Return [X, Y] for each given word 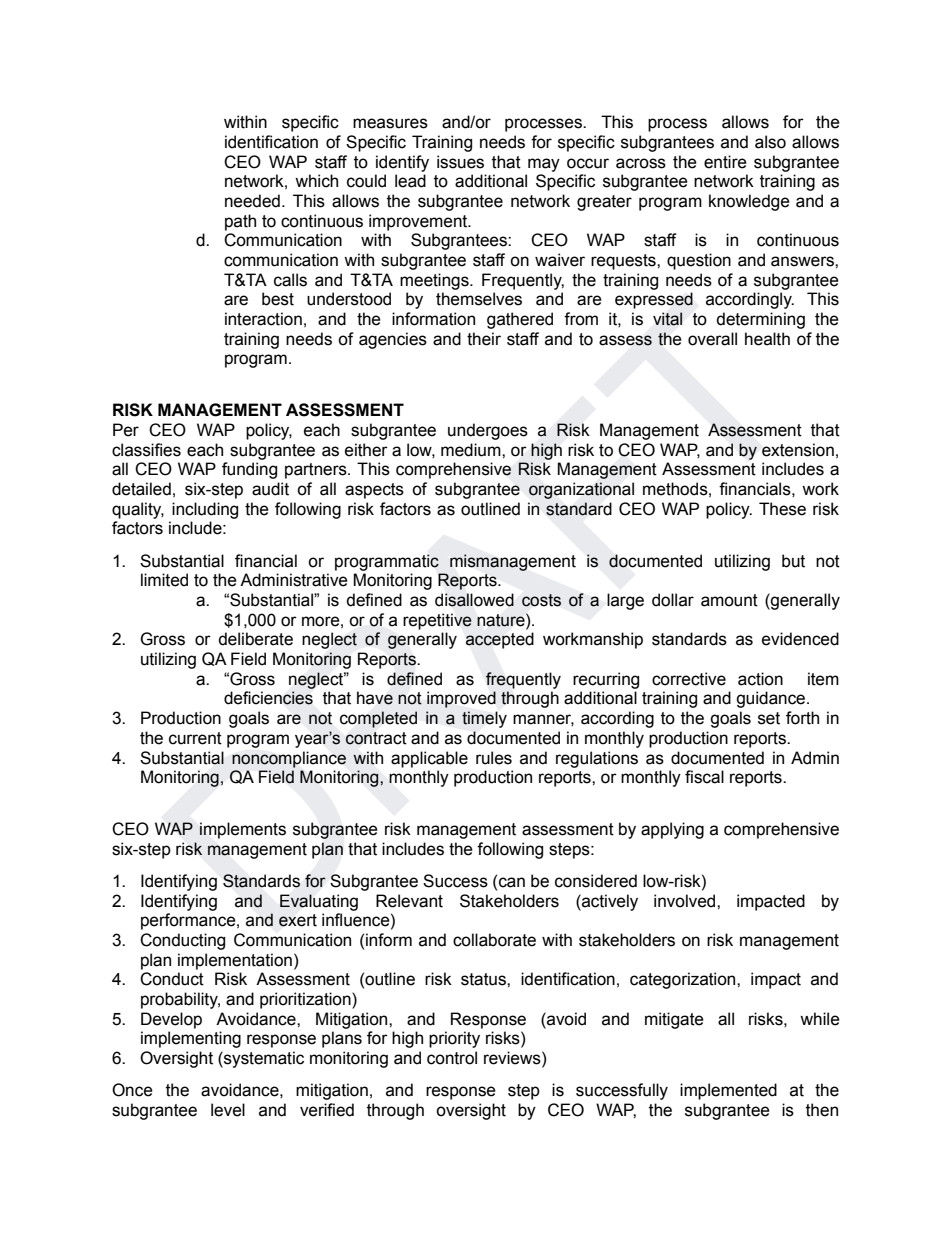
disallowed [474, 600]
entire [725, 162]
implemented [728, 1091]
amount [729, 600]
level [228, 1110]
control [452, 1058]
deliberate [255, 639]
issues [460, 162]
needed [252, 201]
